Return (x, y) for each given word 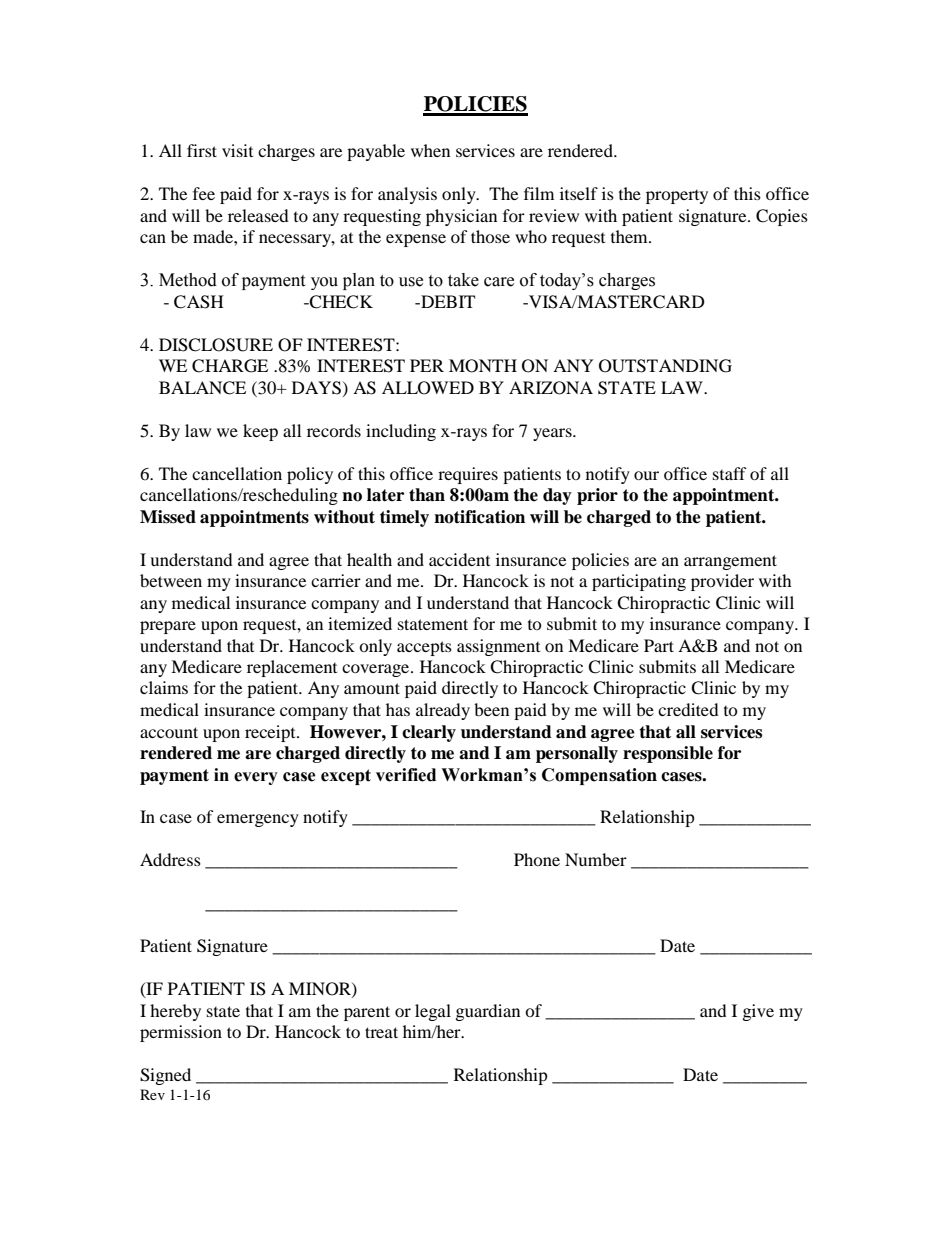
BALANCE (202, 388)
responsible (668, 754)
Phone (537, 859)
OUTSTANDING (665, 366)
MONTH (483, 366)
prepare (168, 627)
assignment (498, 647)
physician (461, 217)
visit (237, 150)
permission (181, 1033)
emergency (258, 820)
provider (722, 582)
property (677, 197)
